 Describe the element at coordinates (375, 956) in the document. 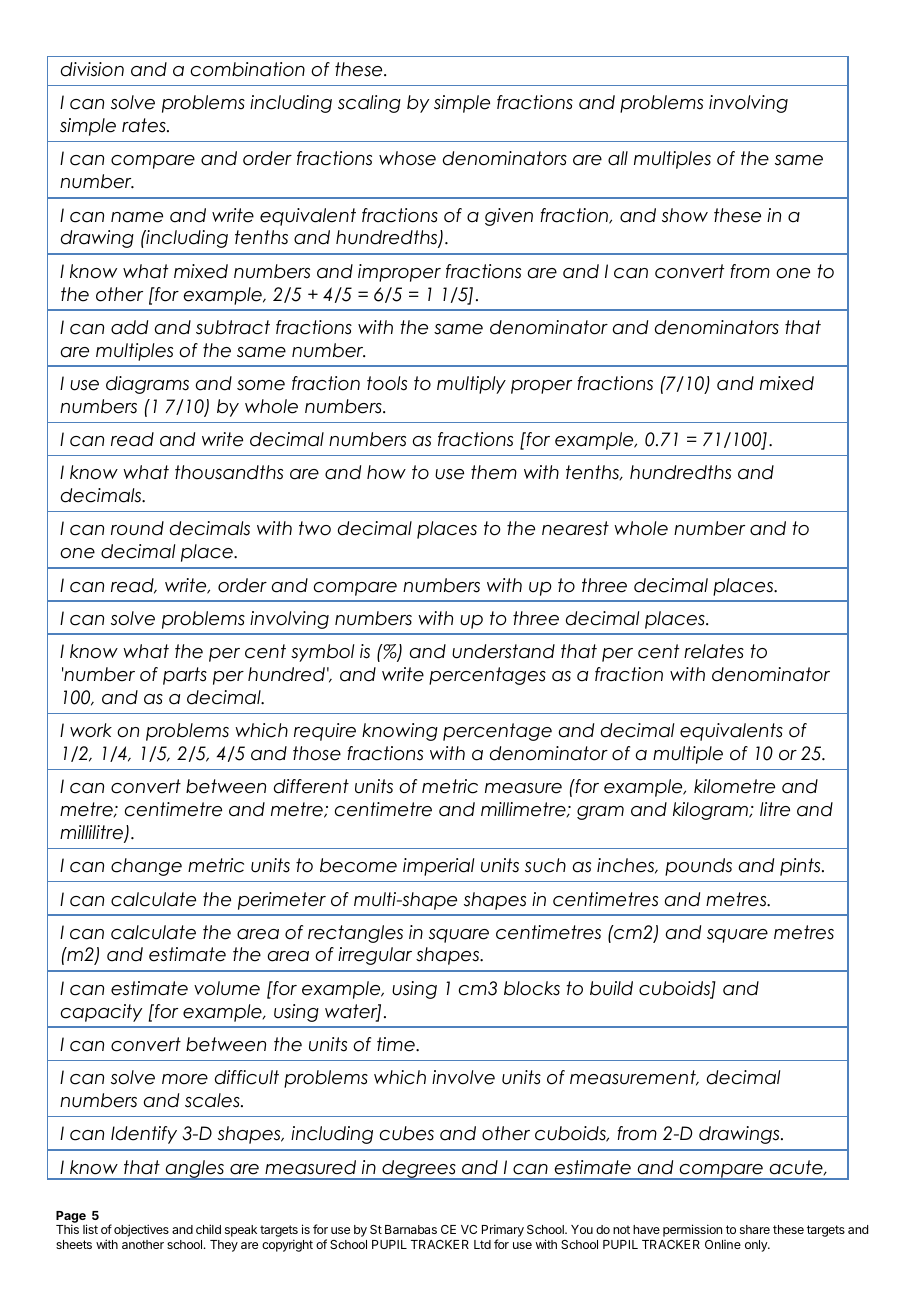

I see `irregular` at that location.
